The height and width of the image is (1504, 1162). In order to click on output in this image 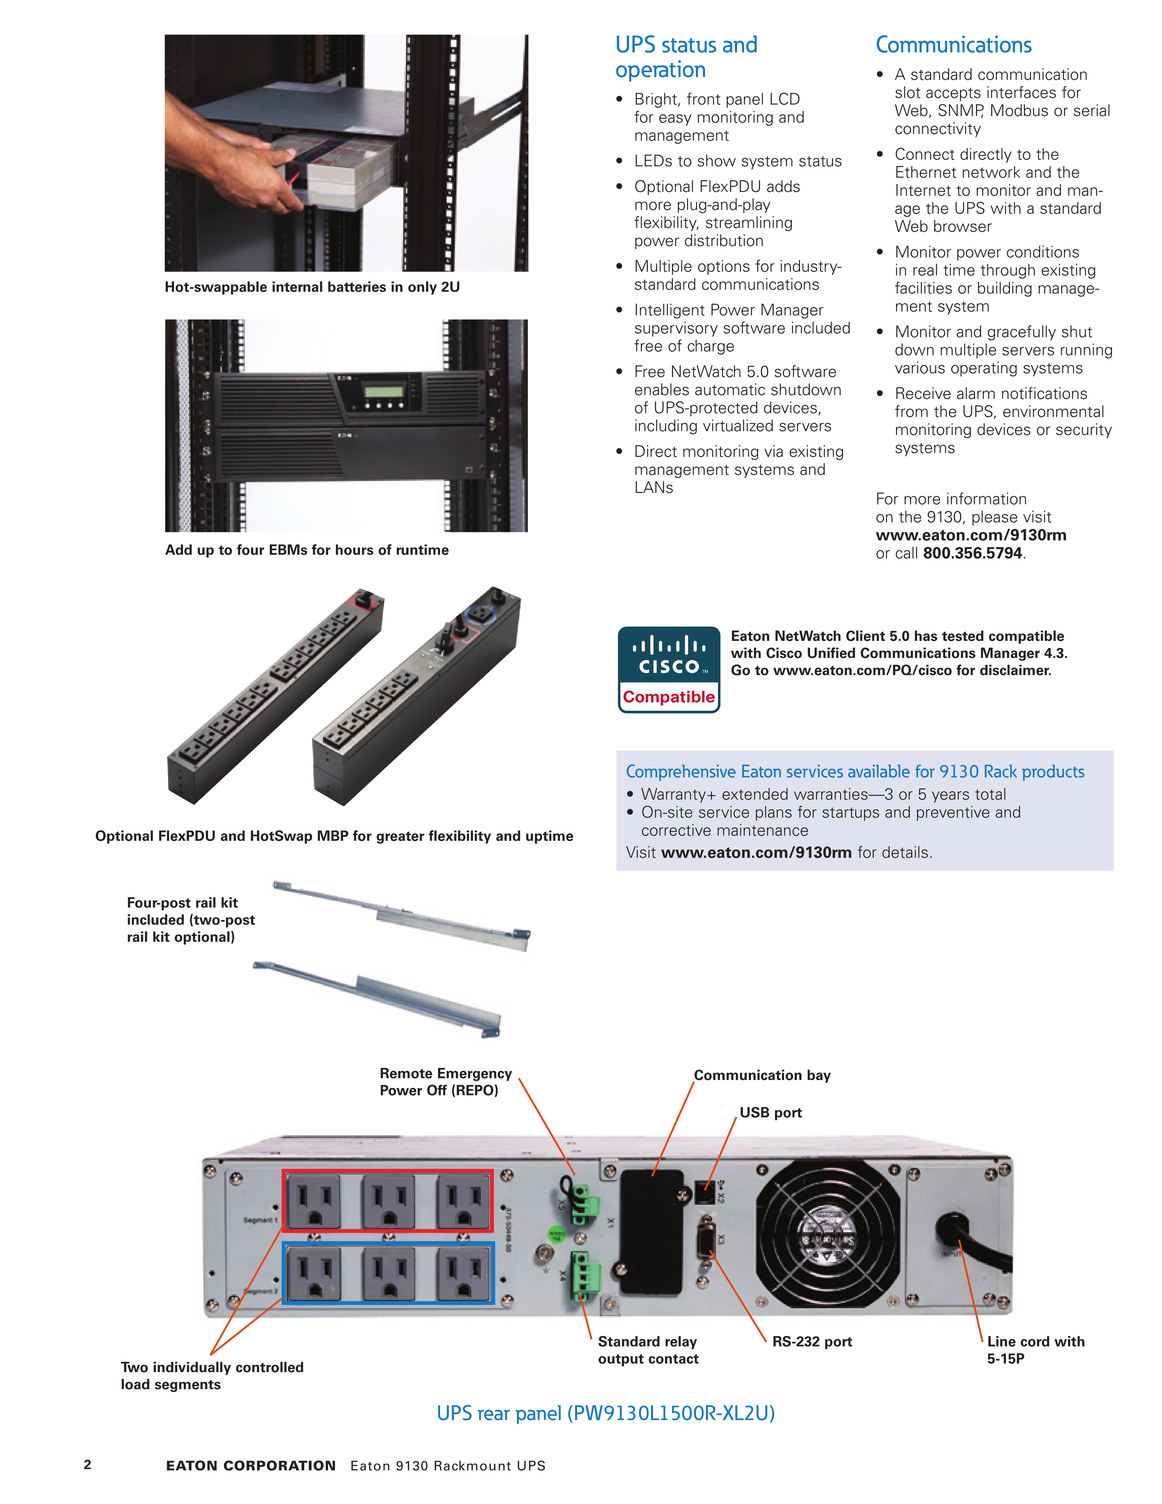, I will do `click(621, 1360)`.
